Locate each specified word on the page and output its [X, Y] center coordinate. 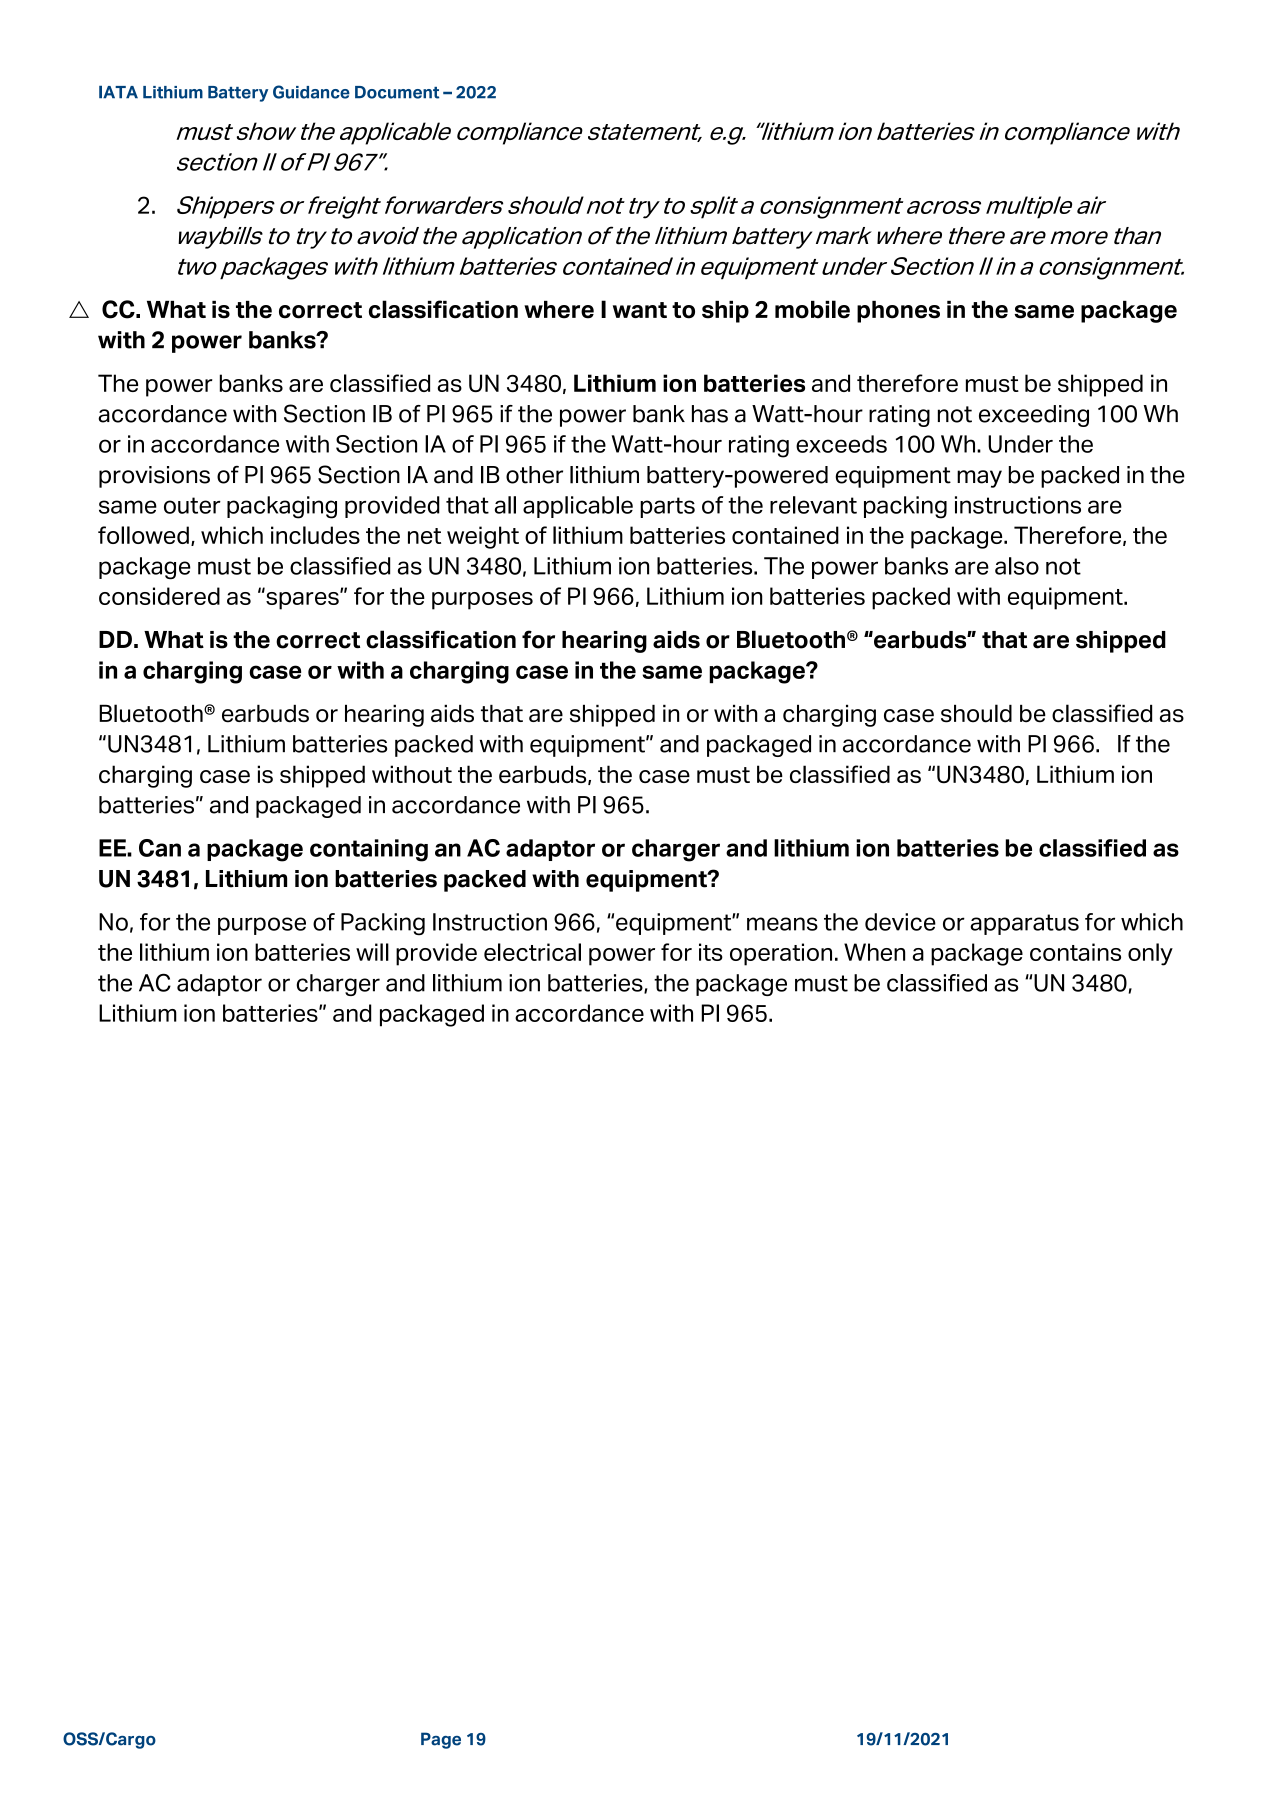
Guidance [311, 92]
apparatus [1024, 924]
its [711, 952]
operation [781, 954]
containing [369, 850]
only [1150, 954]
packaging [282, 507]
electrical [532, 952]
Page [441, 1740]
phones [898, 312]
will [372, 952]
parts [667, 507]
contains [1075, 952]
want [640, 310]
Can [160, 848]
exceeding [1034, 416]
